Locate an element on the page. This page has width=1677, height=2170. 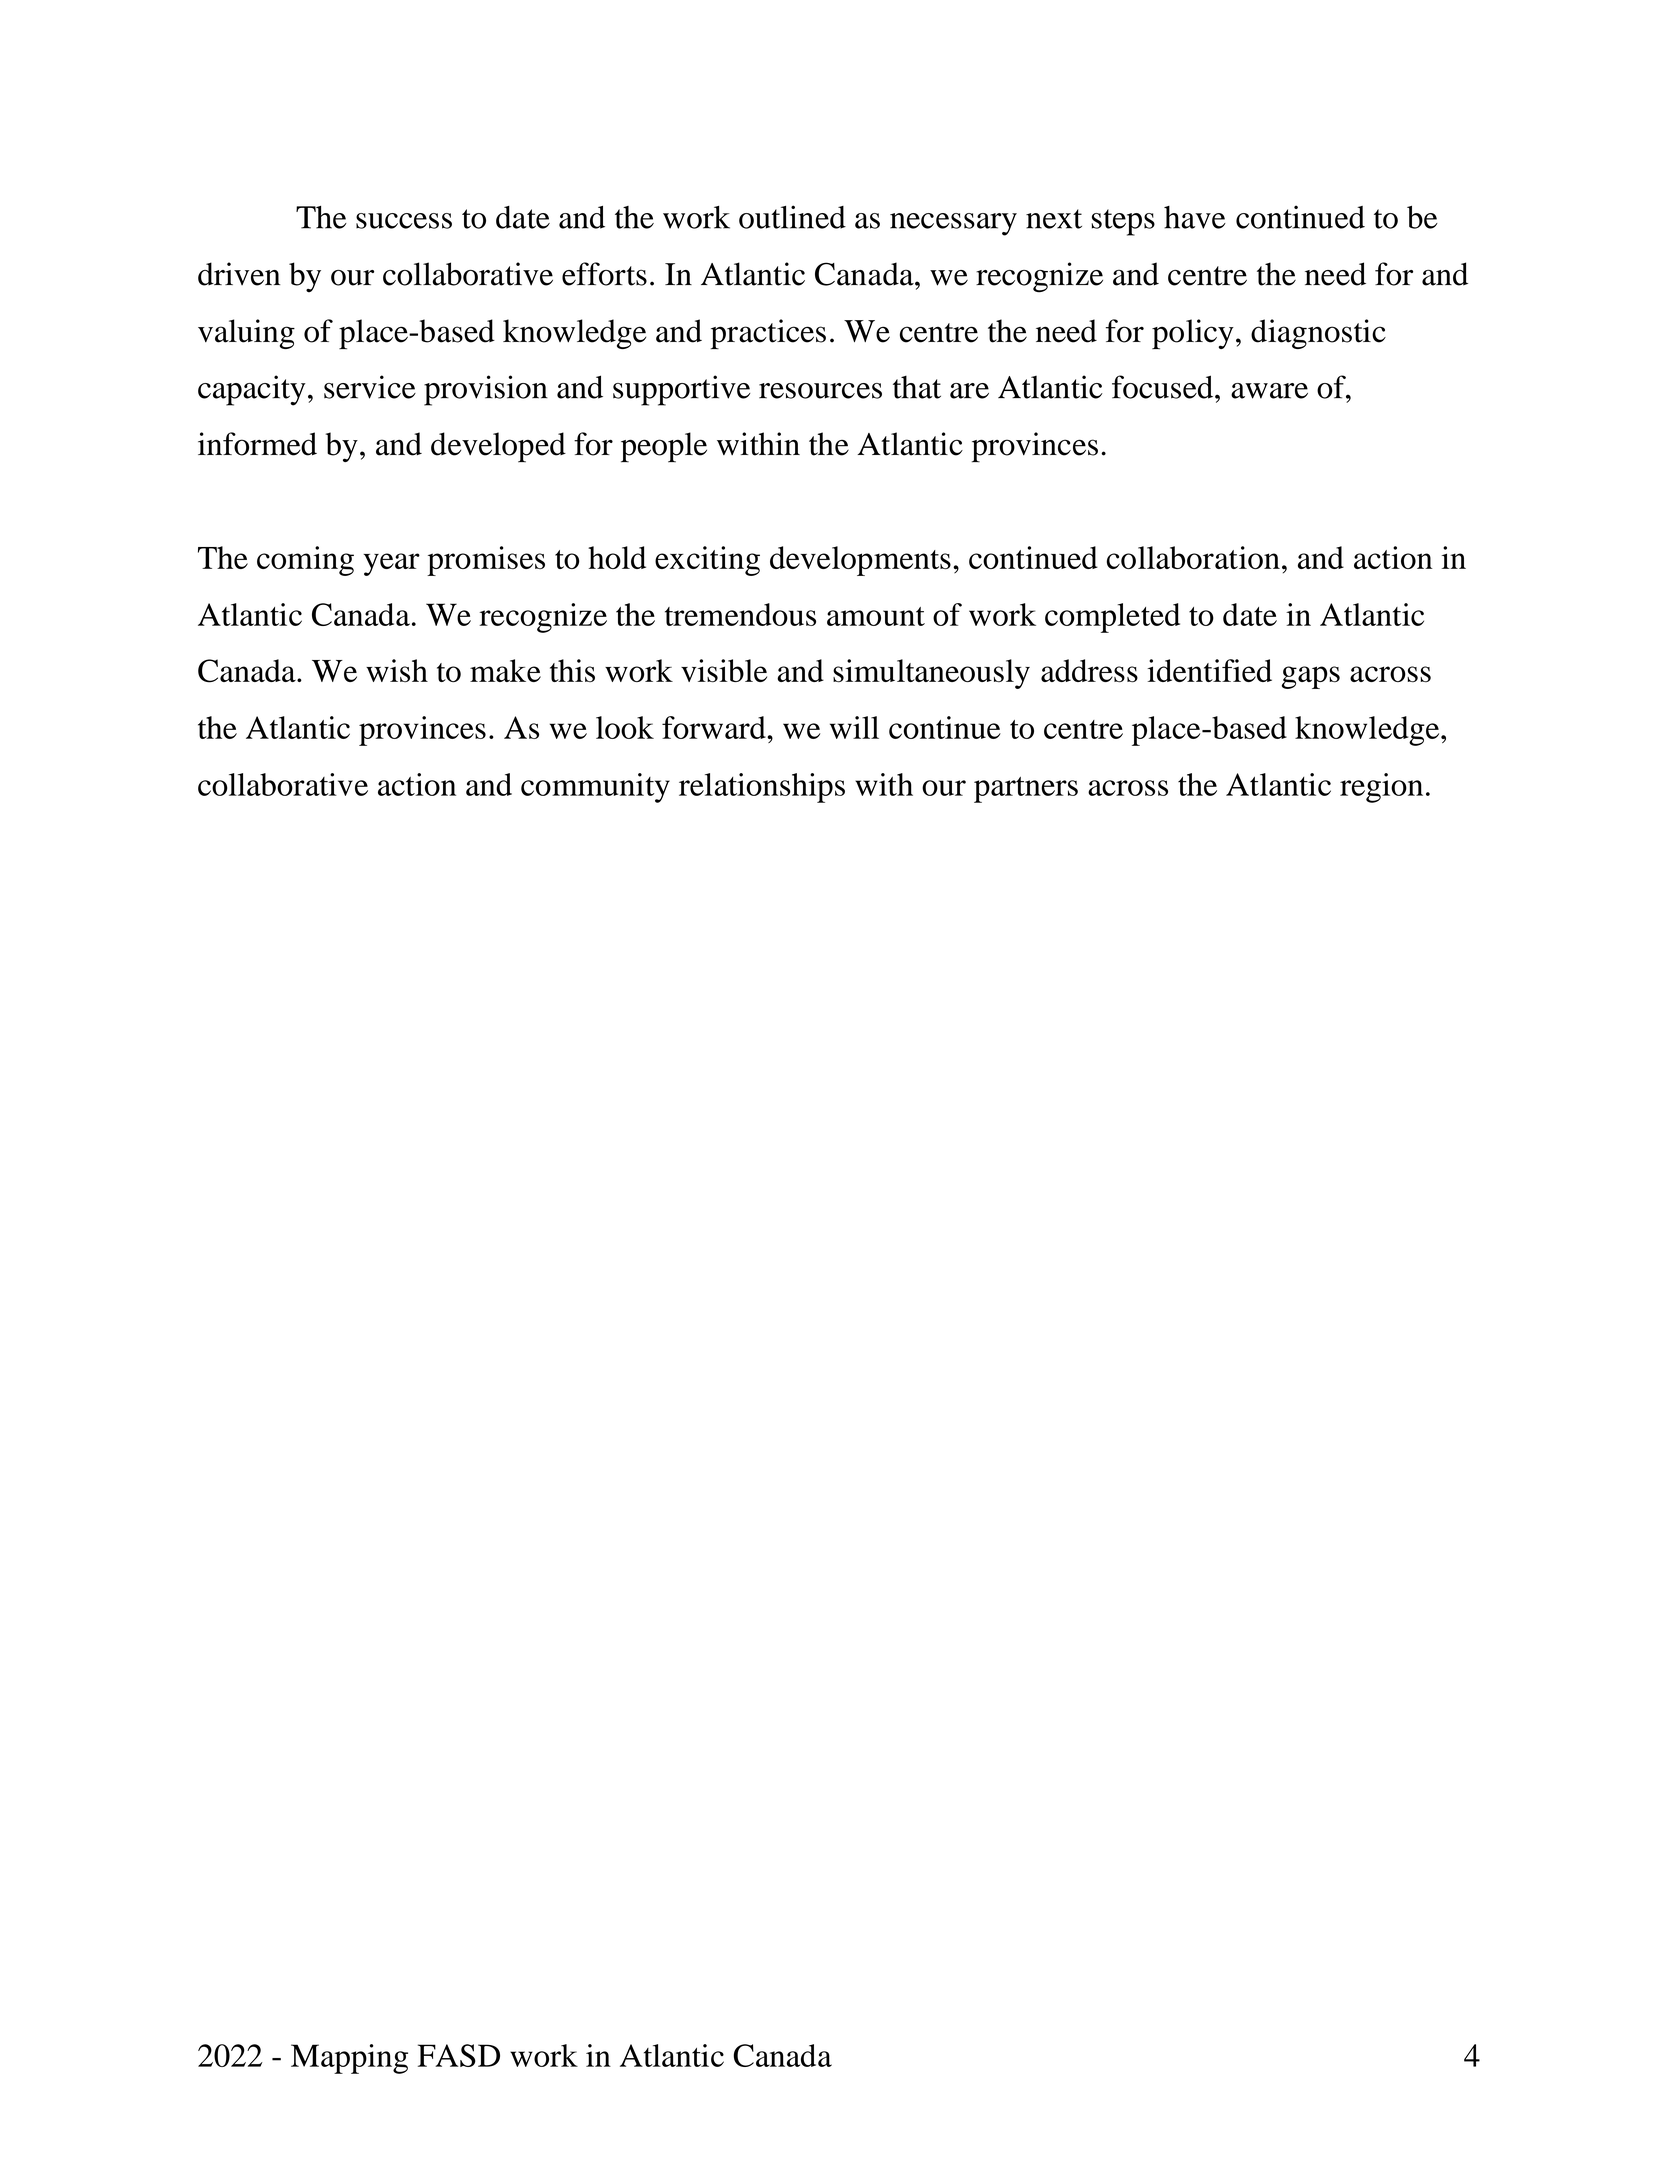
Mapping is located at coordinates (349, 2059).
